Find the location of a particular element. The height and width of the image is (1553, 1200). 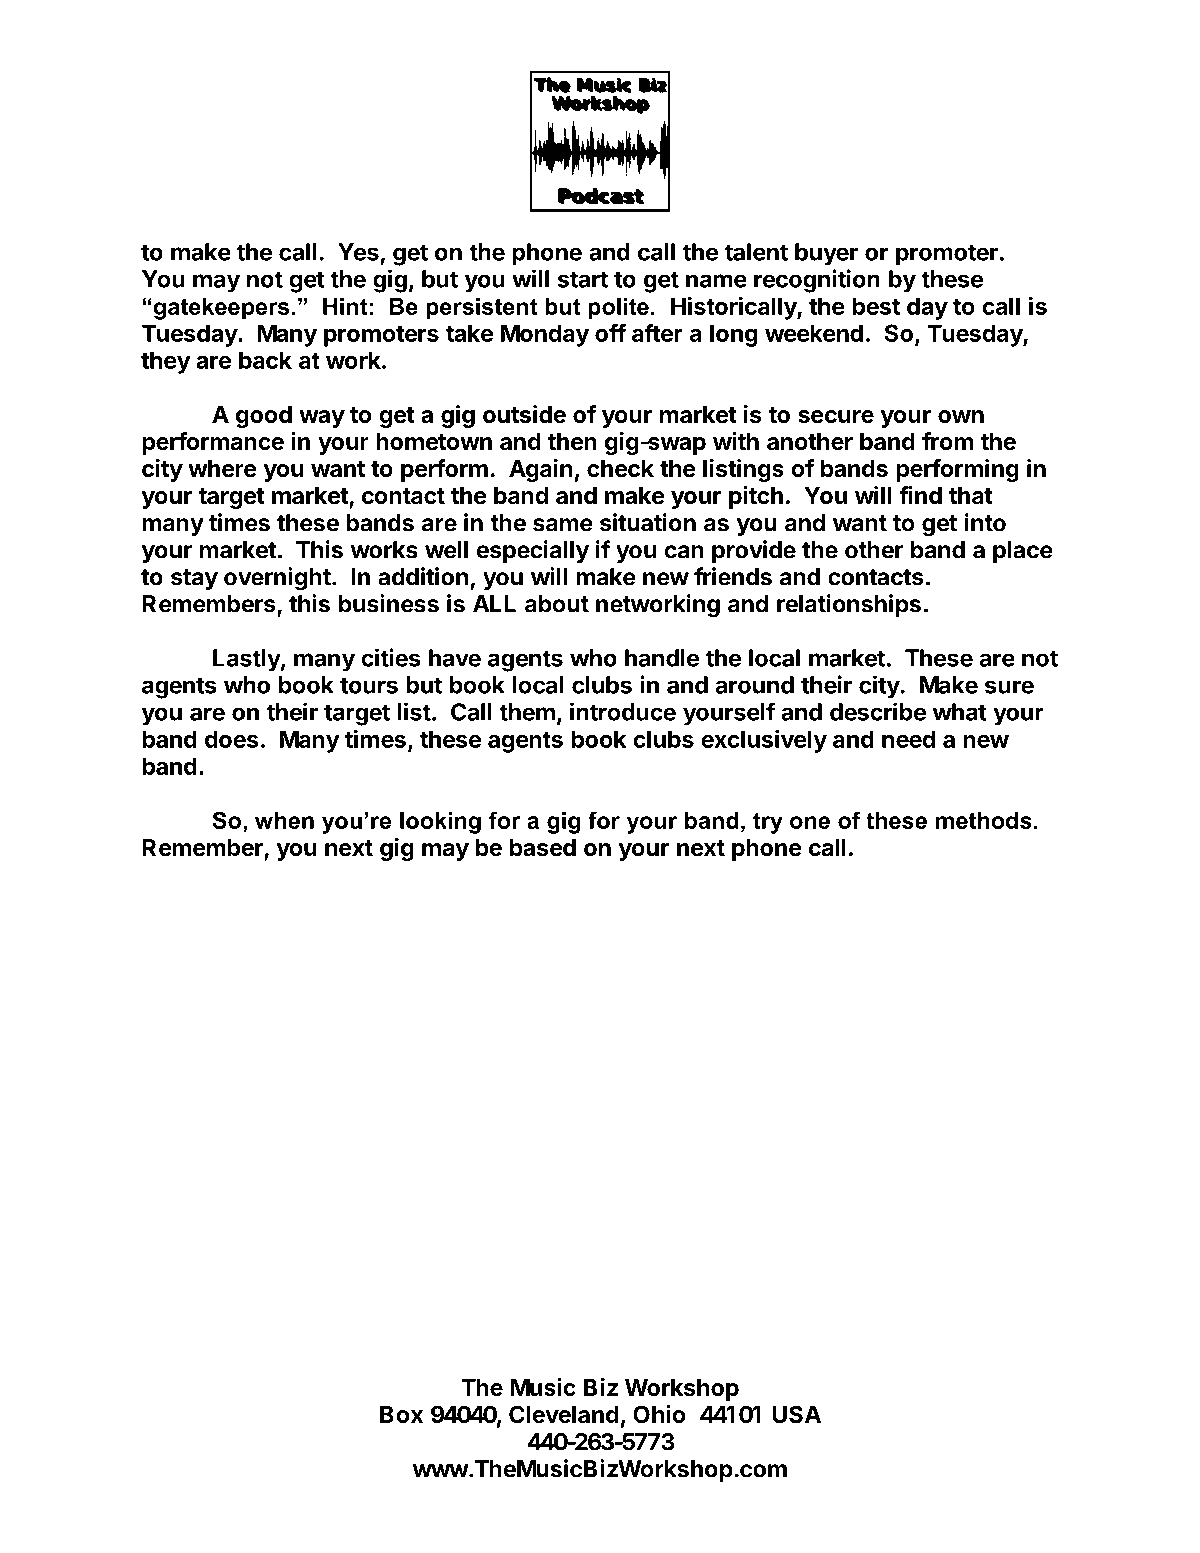

into is located at coordinates (985, 522).
